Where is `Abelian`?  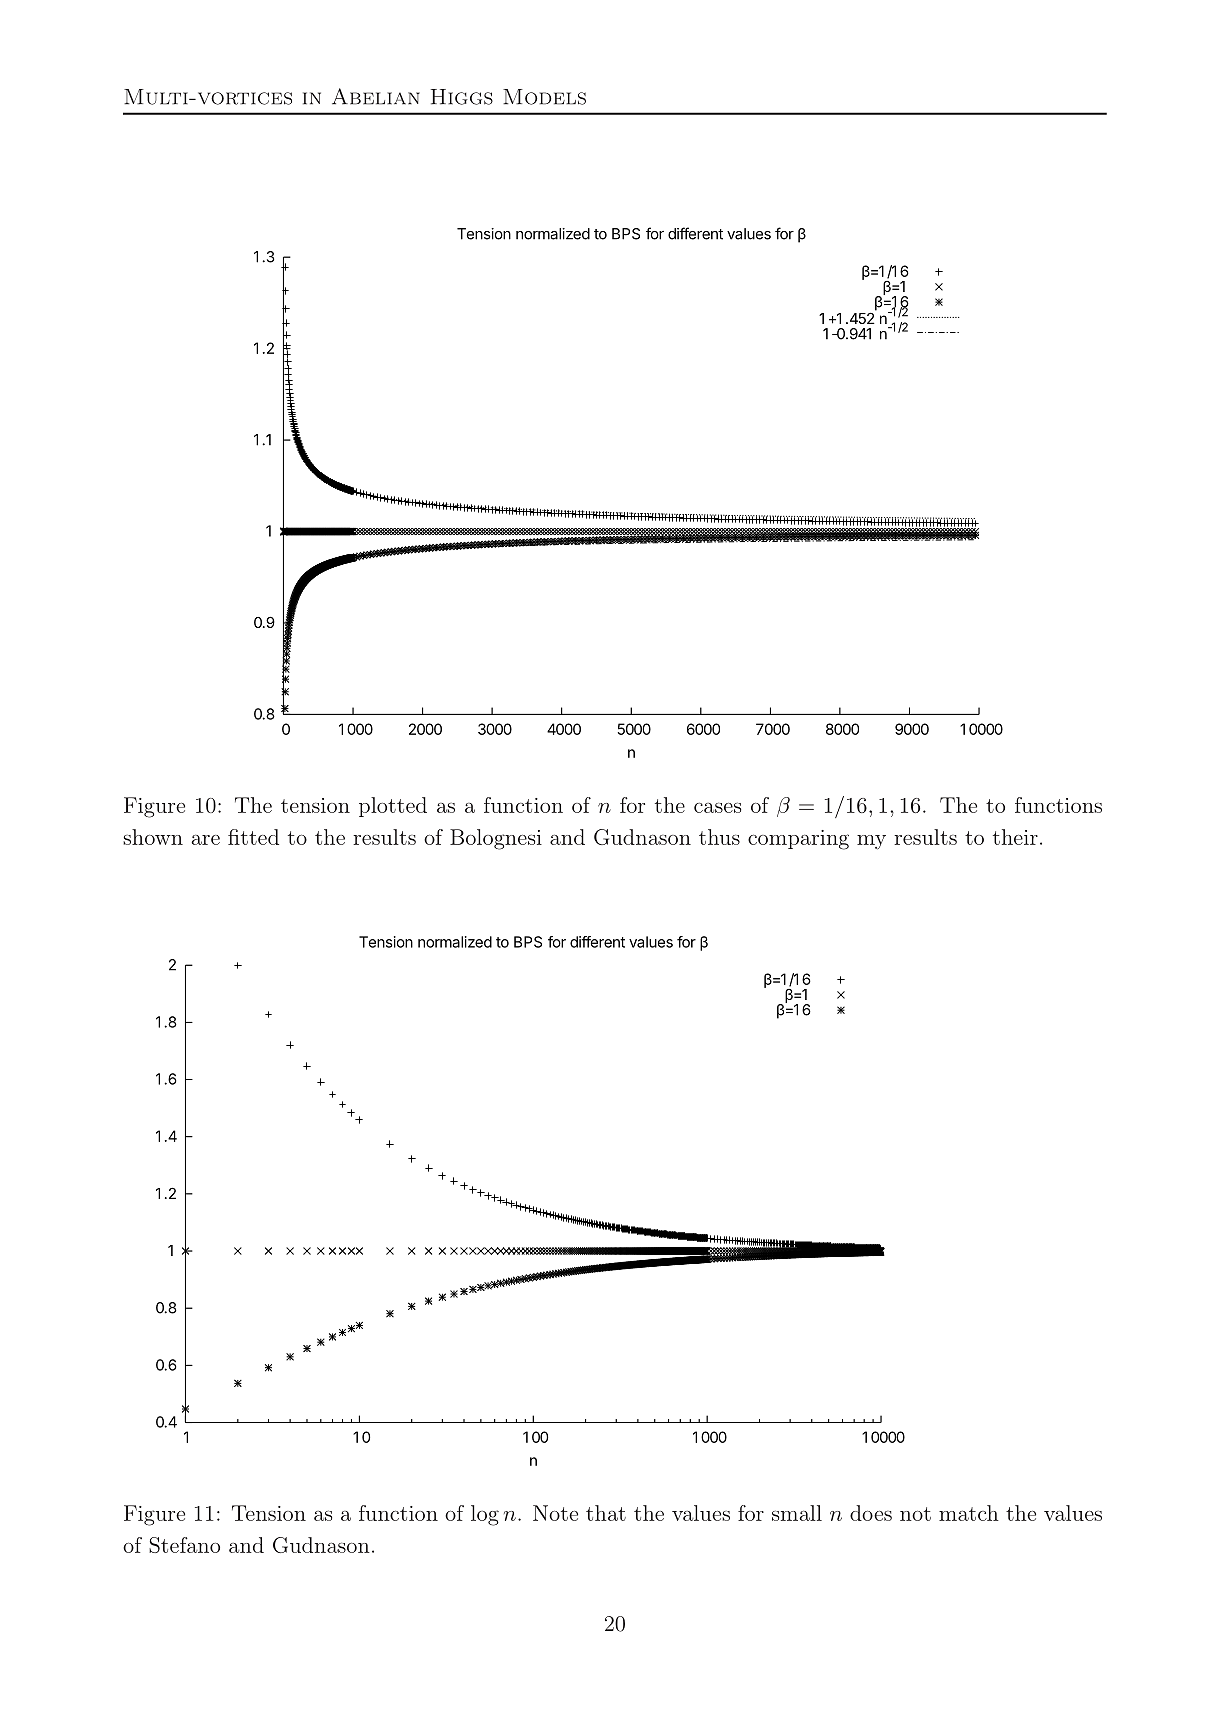 Abelian is located at coordinates (376, 96).
